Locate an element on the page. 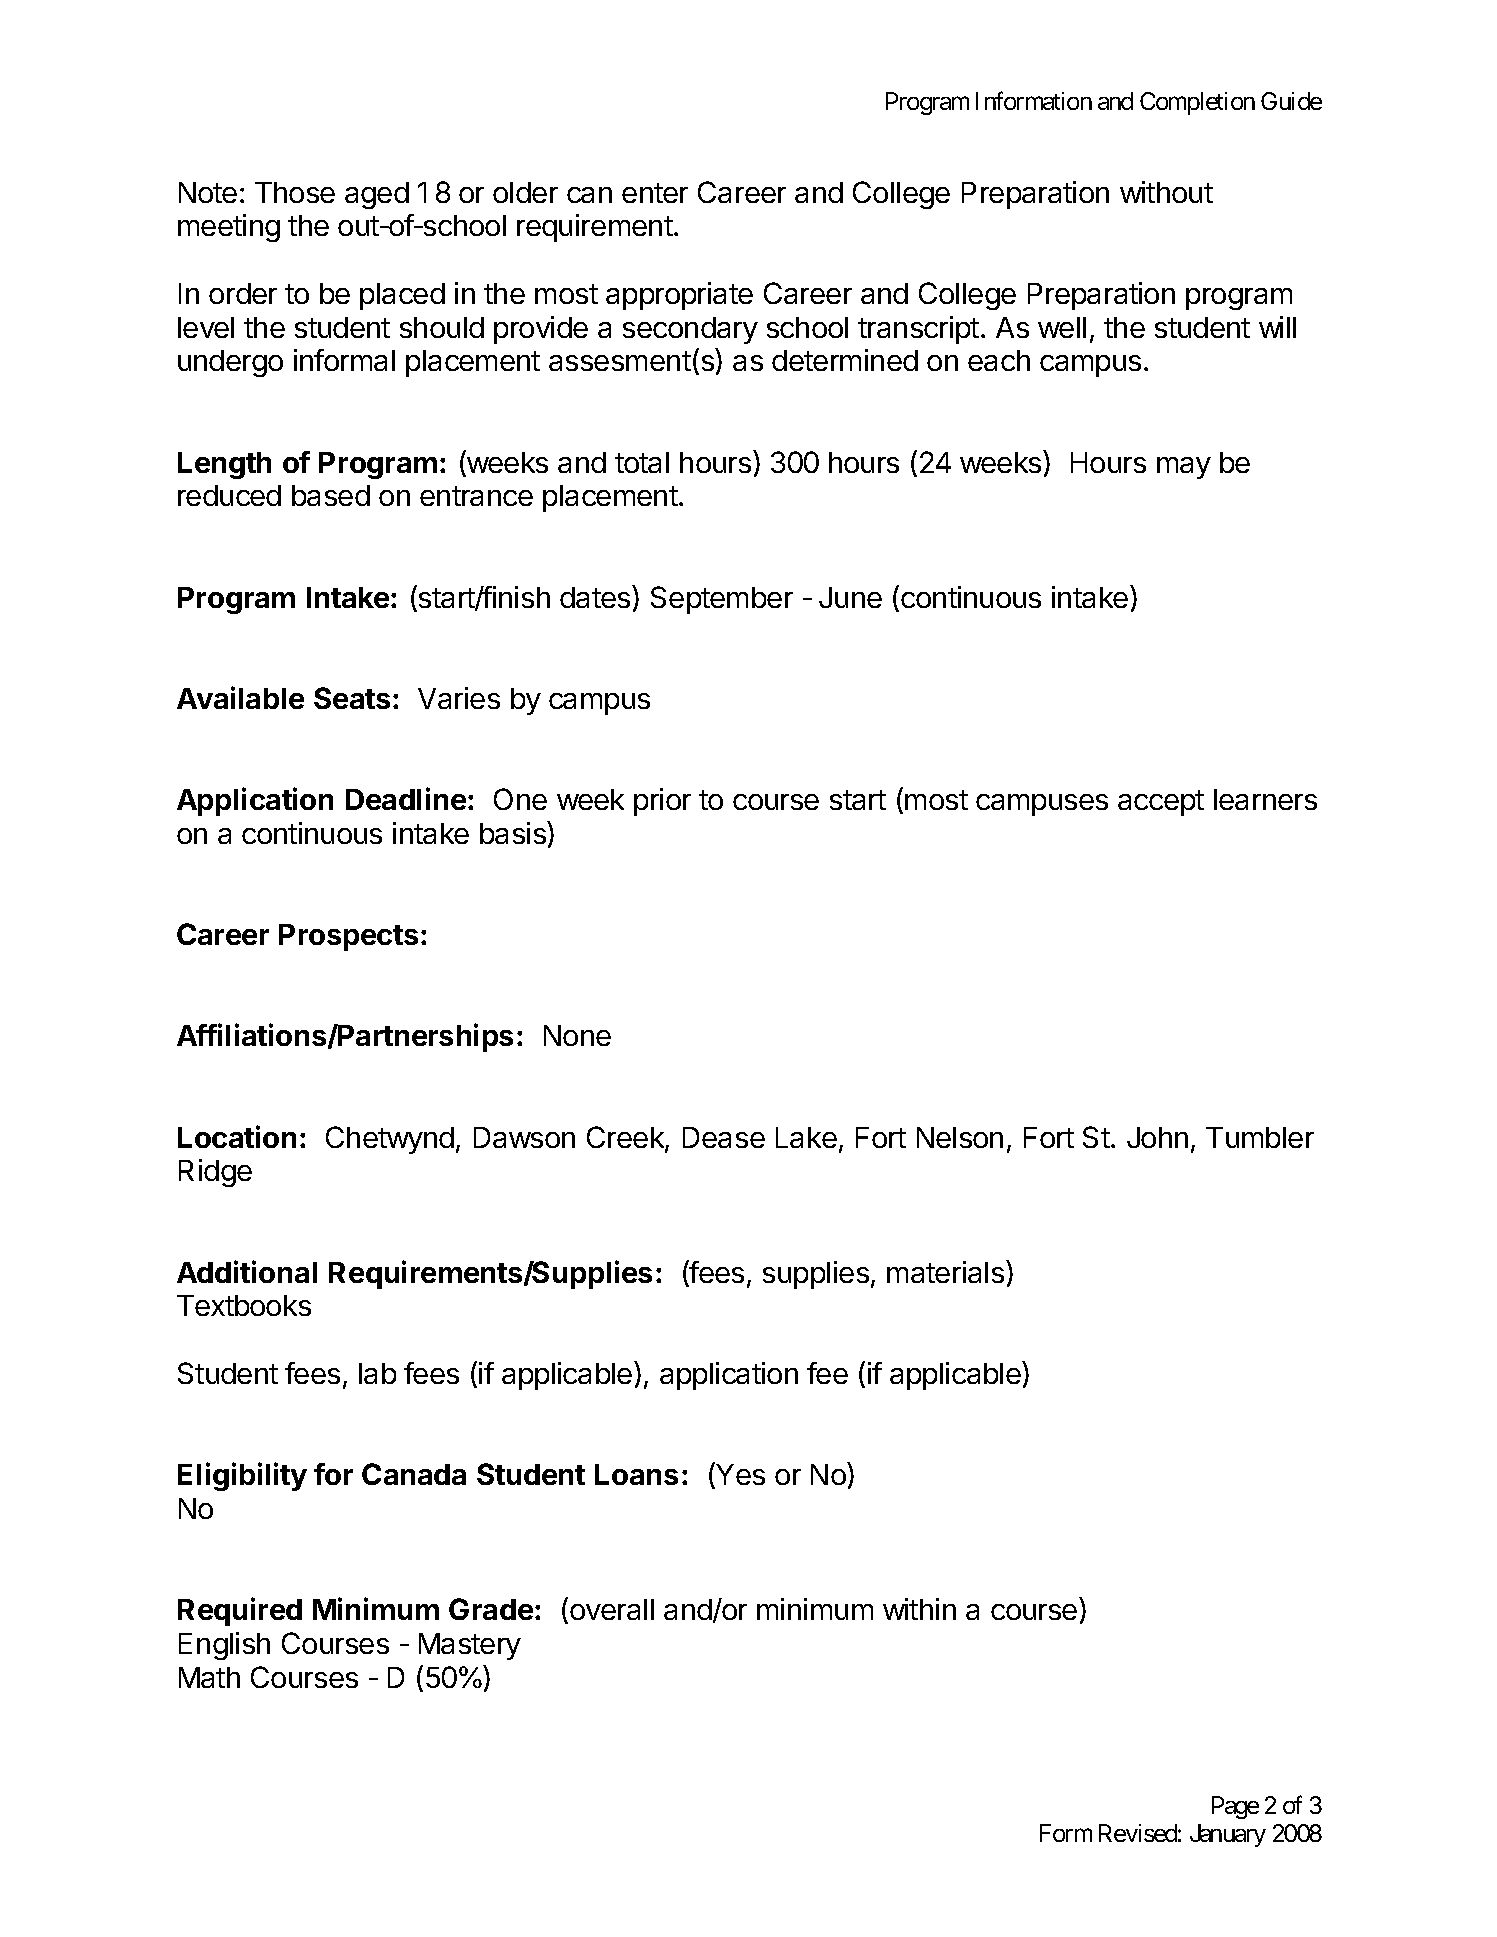 Image resolution: width=1497 pixels, height=1937 pixels. Those is located at coordinates (295, 192).
